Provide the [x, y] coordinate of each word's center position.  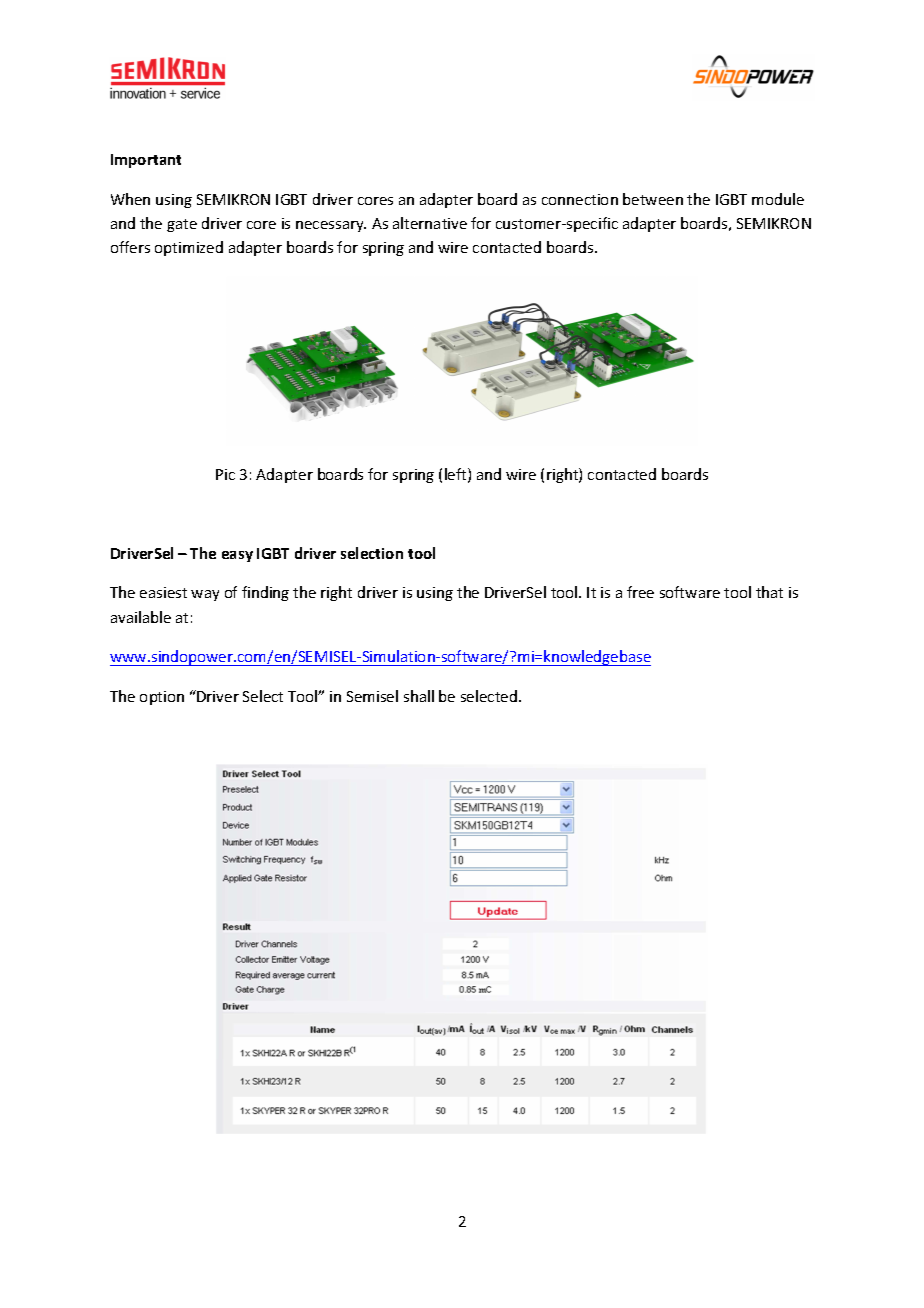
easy [237, 556]
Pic [225, 474]
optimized [189, 248]
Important [146, 161]
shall [419, 696]
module [778, 199]
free [640, 592]
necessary [331, 226]
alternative [430, 223]
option [162, 698]
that [769, 592]
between [653, 199]
